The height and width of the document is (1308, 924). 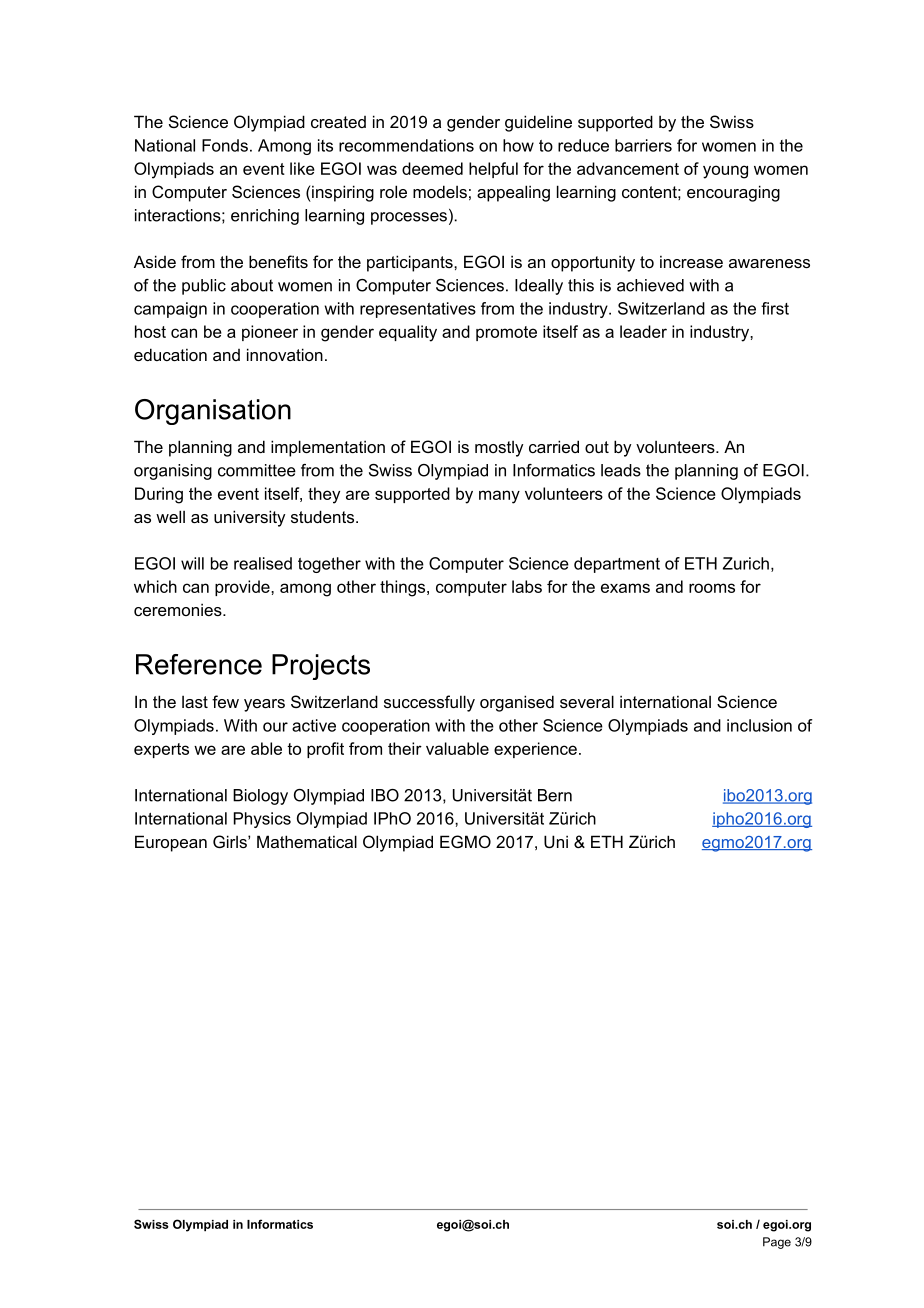 I want to click on successfully, so click(x=429, y=703).
